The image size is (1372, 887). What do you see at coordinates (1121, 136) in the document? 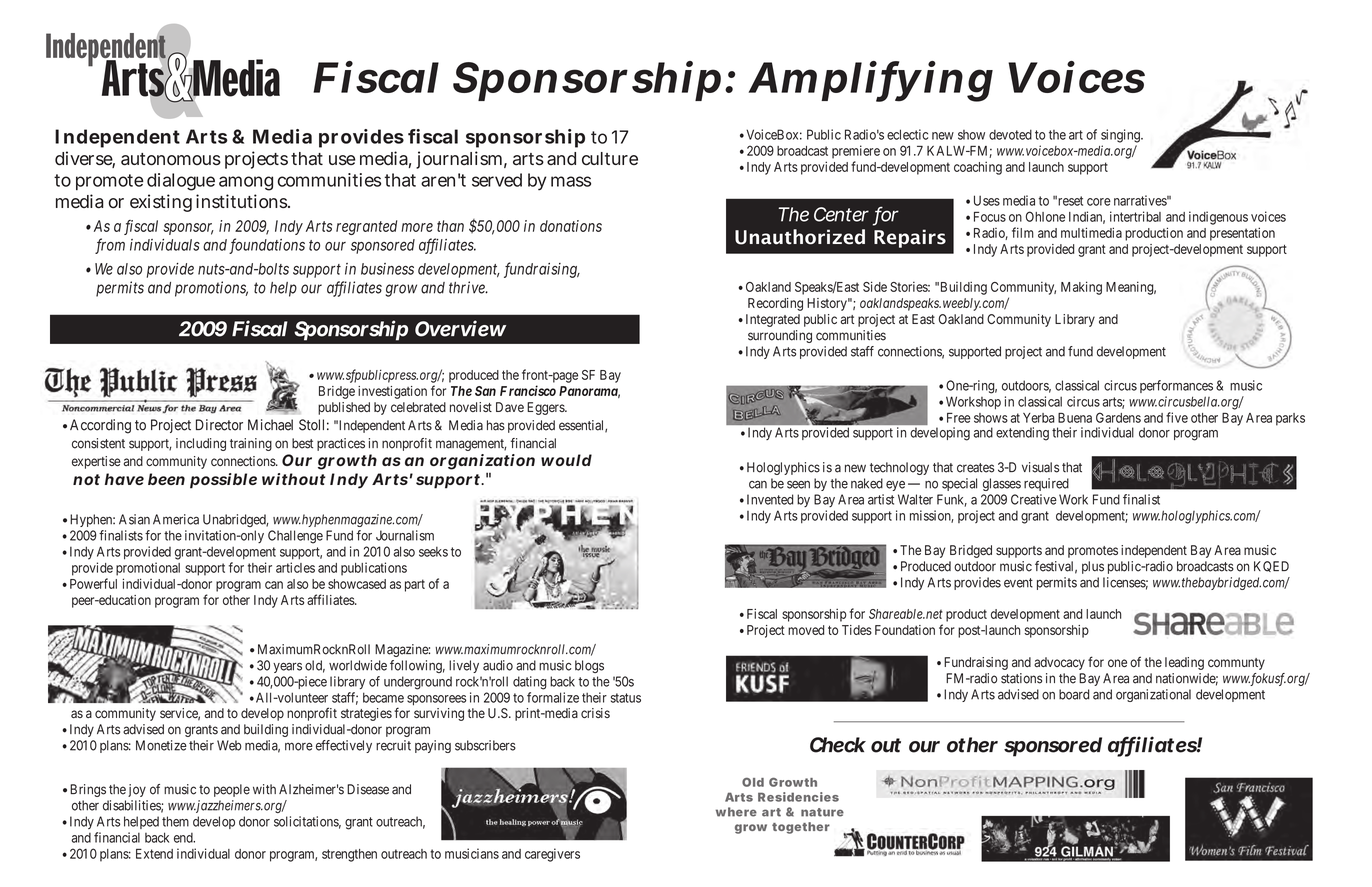
I see `singing` at bounding box center [1121, 136].
